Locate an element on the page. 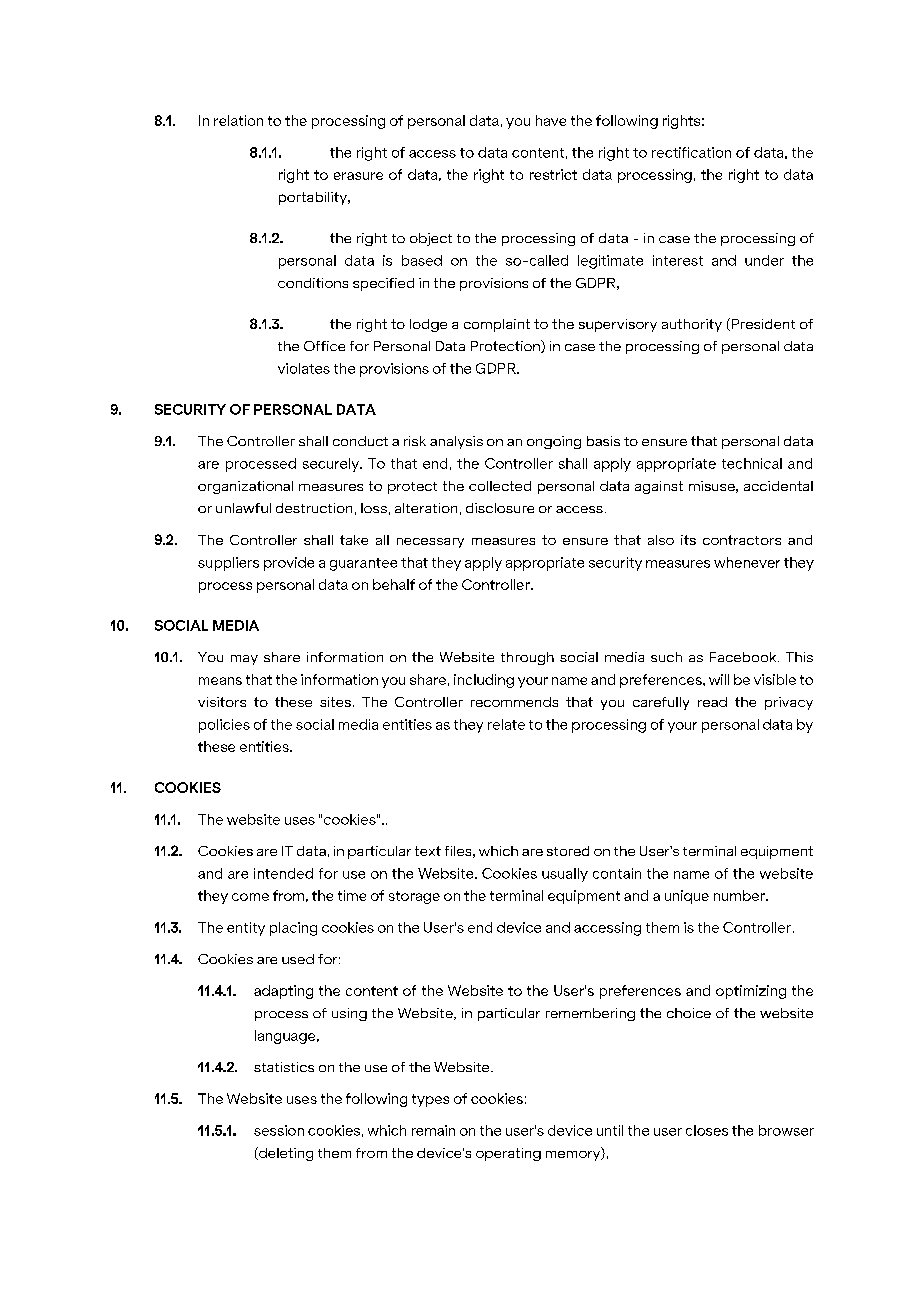  rectification is located at coordinates (691, 152).
